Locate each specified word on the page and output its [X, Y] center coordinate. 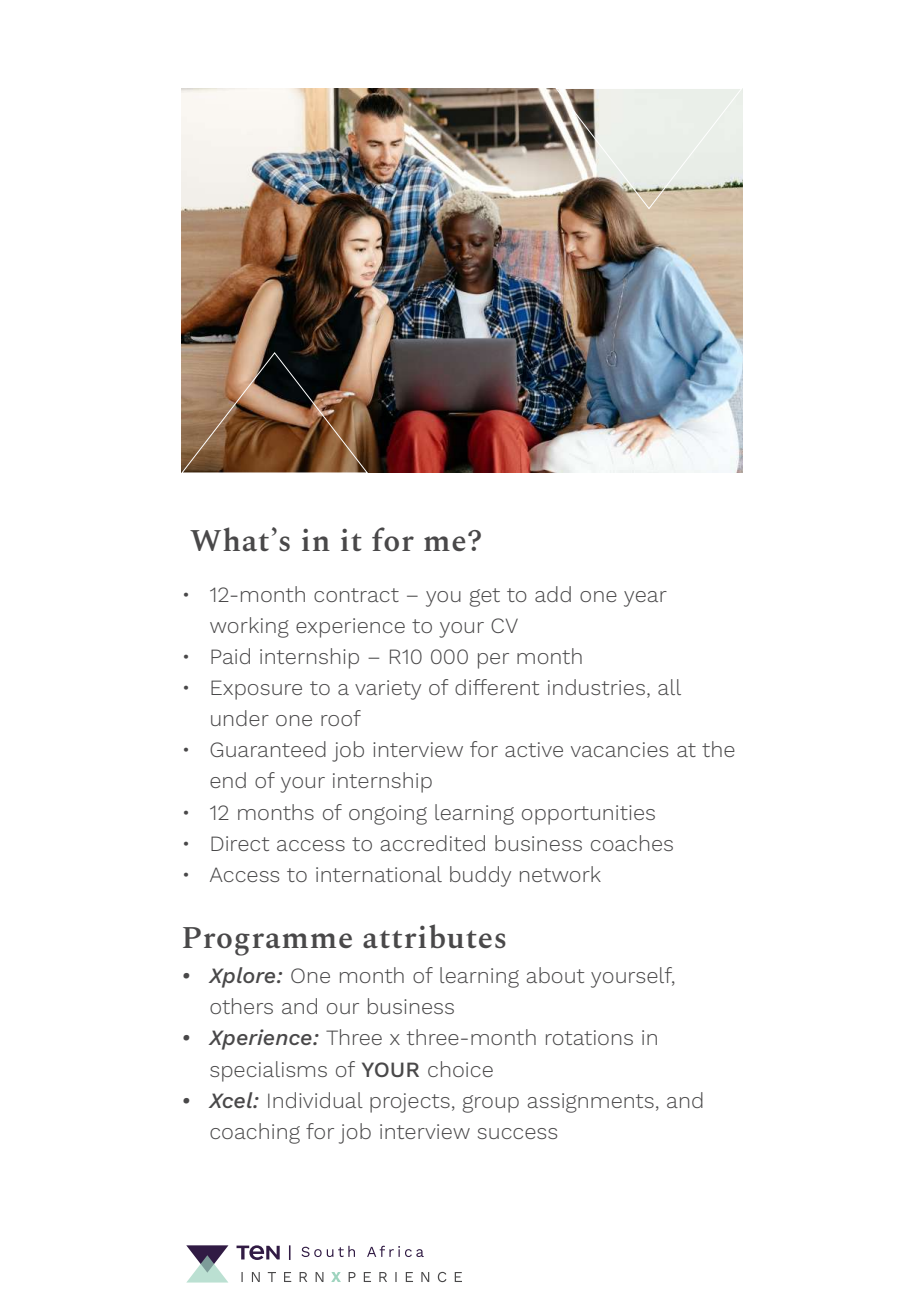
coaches [632, 843]
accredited [432, 843]
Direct [240, 843]
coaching [255, 1133]
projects [410, 1103]
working [249, 627]
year [645, 599]
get [484, 597]
